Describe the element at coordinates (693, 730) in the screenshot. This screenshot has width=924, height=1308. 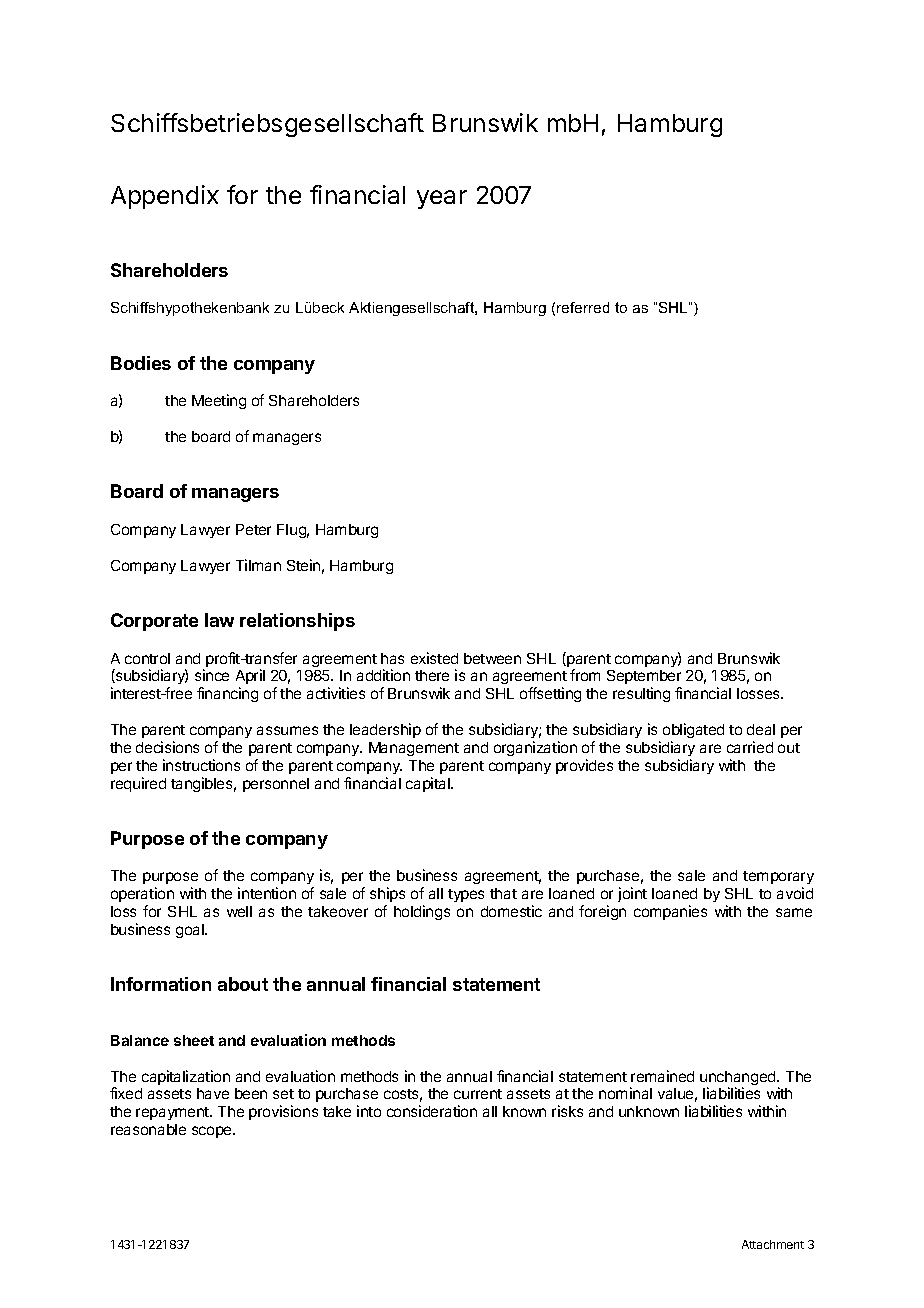
I see `obligated` at that location.
